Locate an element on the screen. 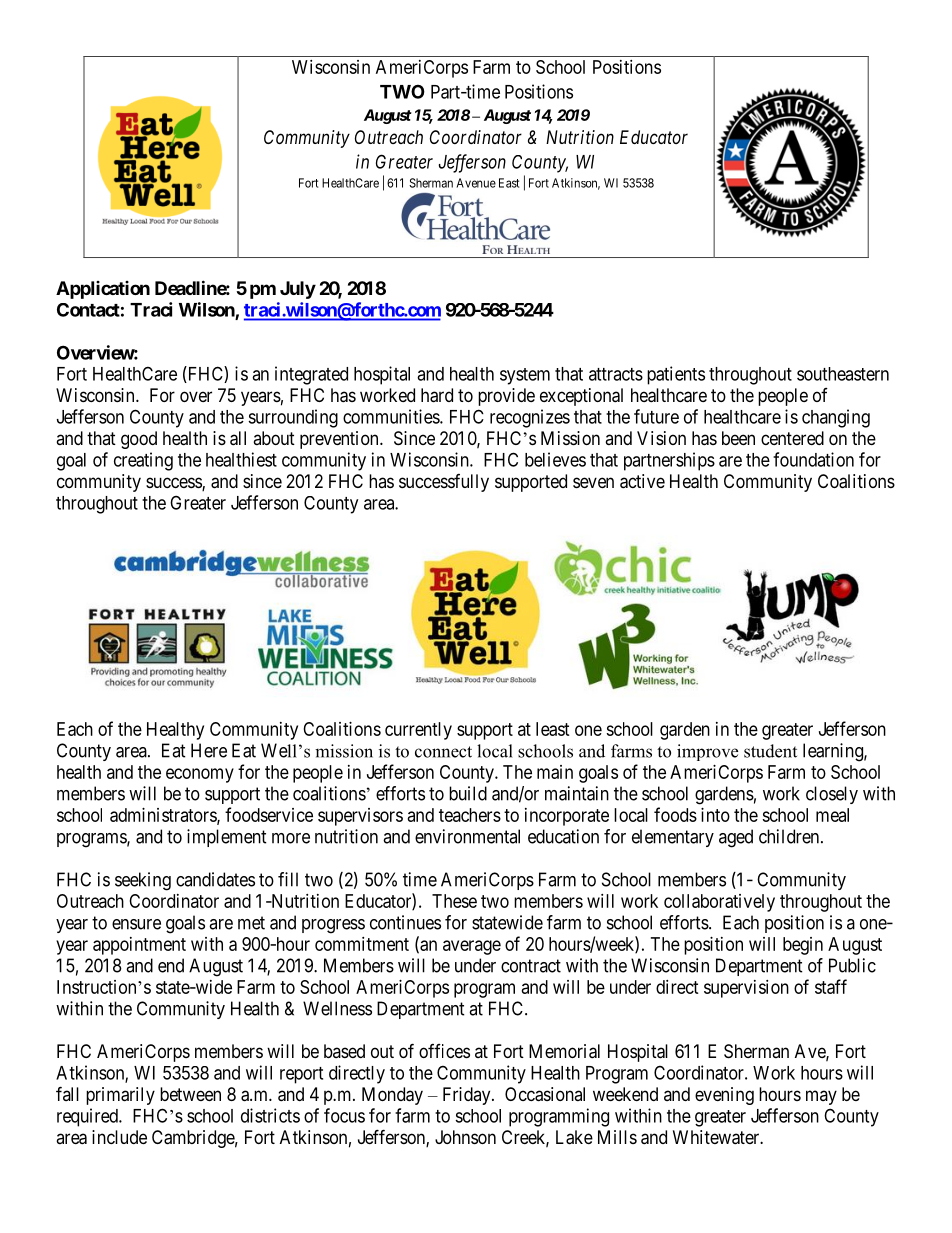  connect is located at coordinates (443, 752).
